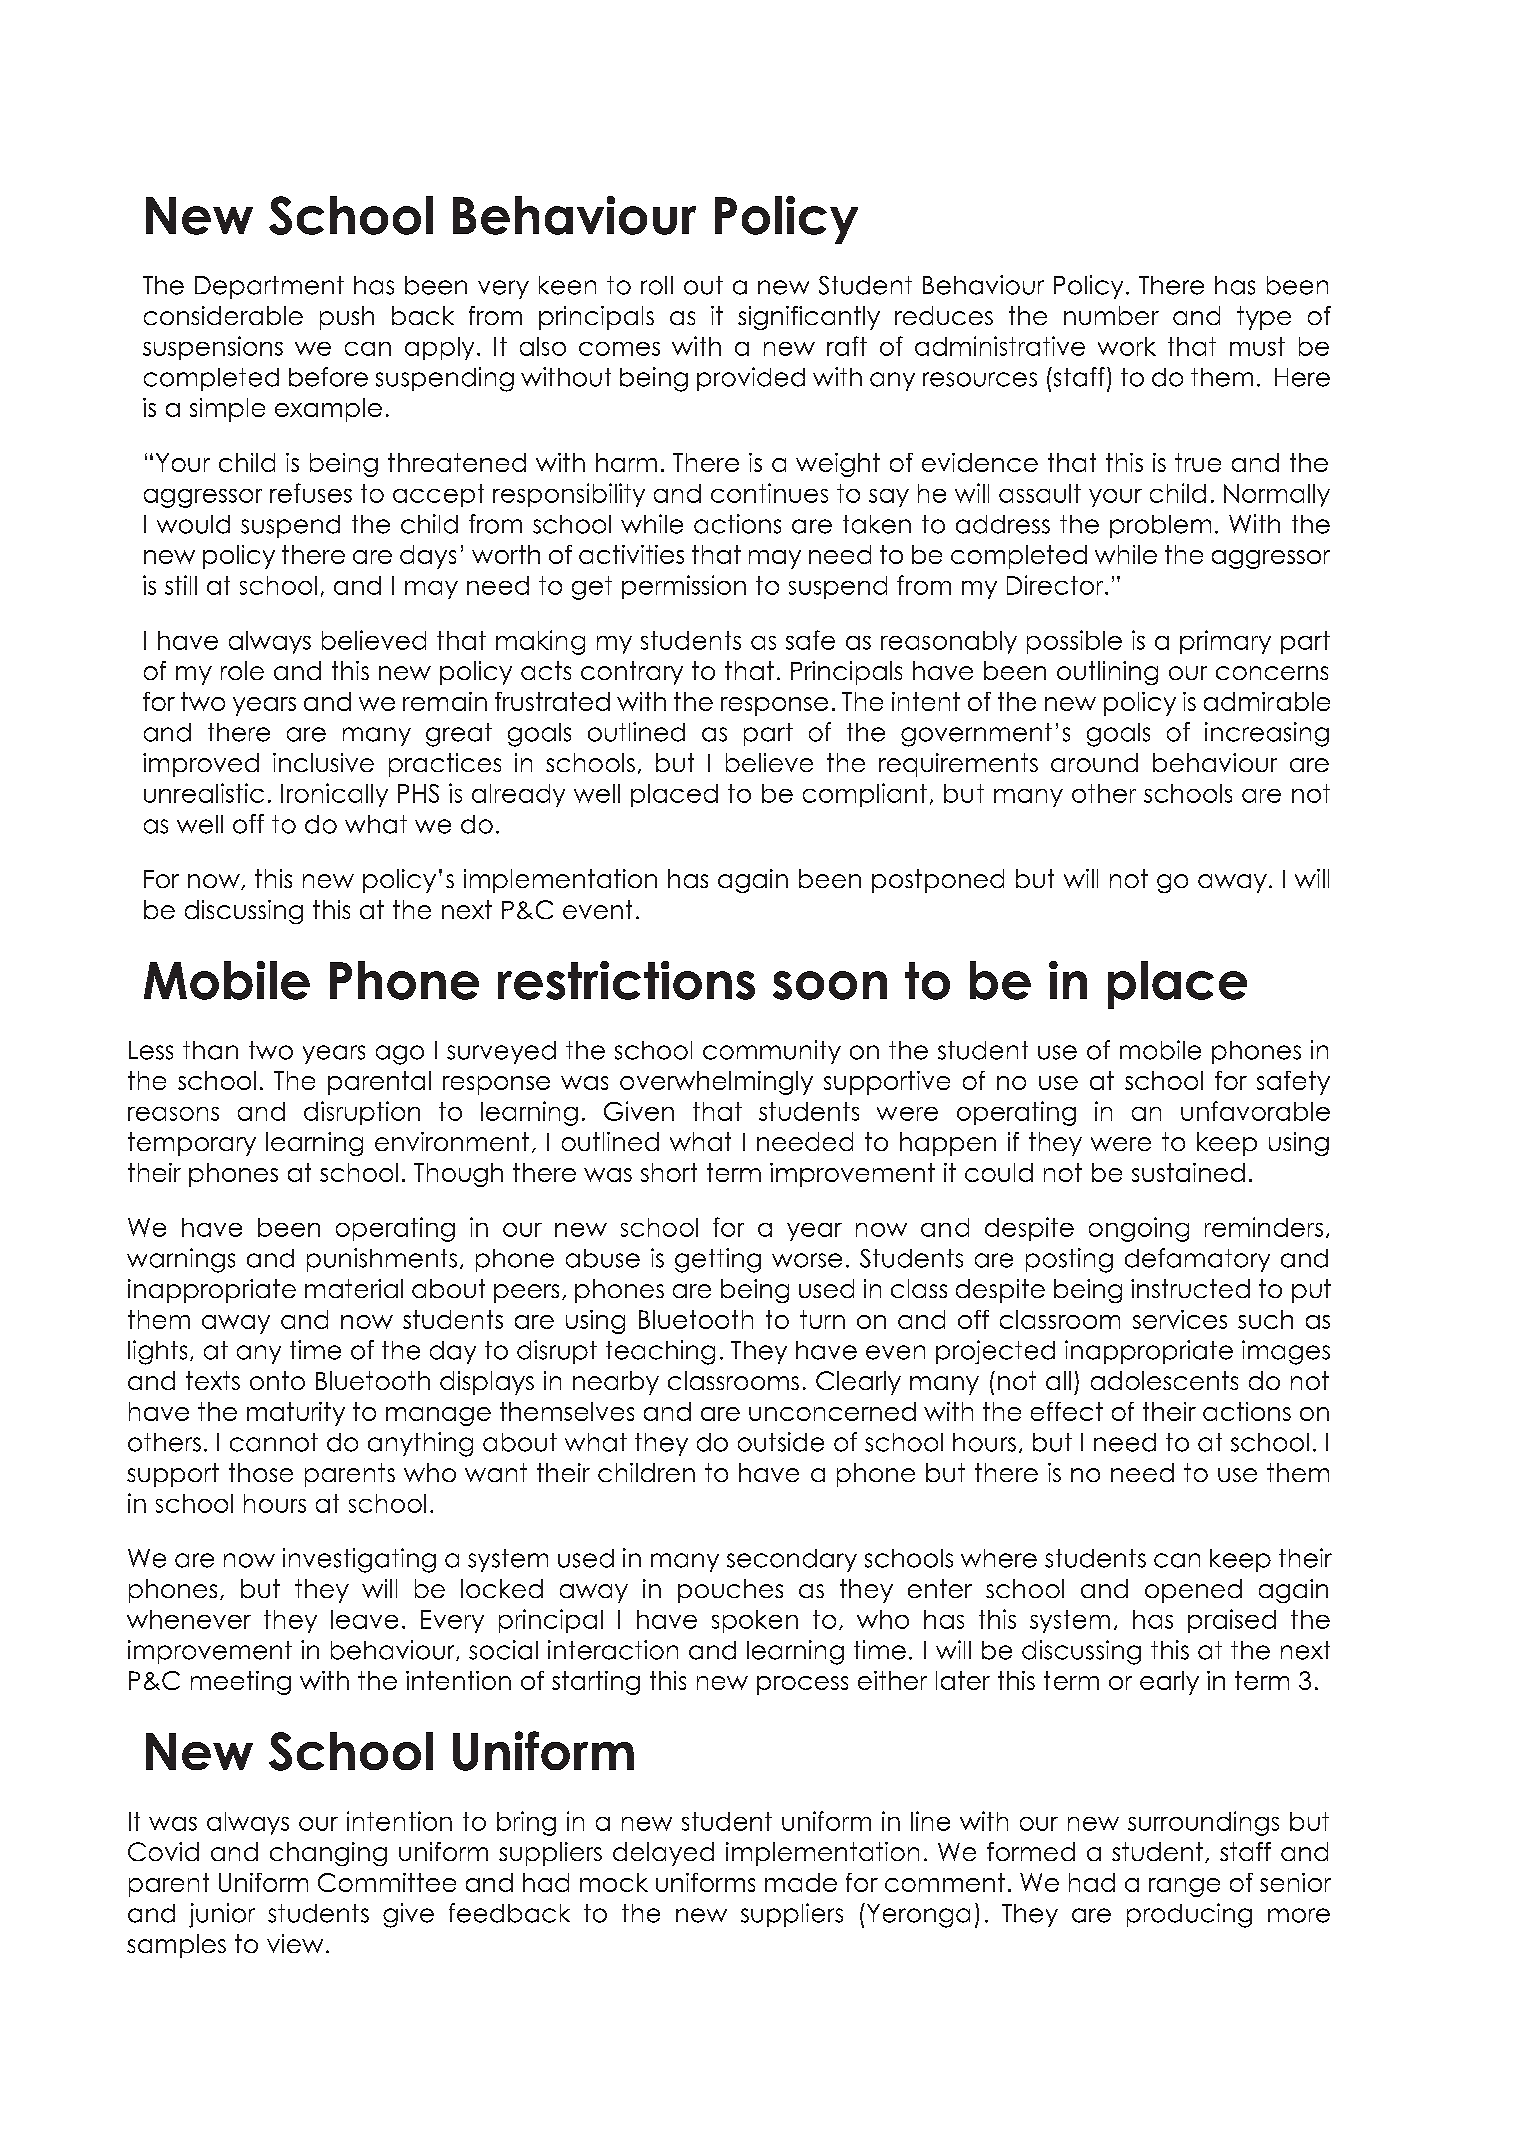 The width and height of the screenshot is (1520, 2149). Describe the element at coordinates (1193, 1591) in the screenshot. I see `opened` at that location.
